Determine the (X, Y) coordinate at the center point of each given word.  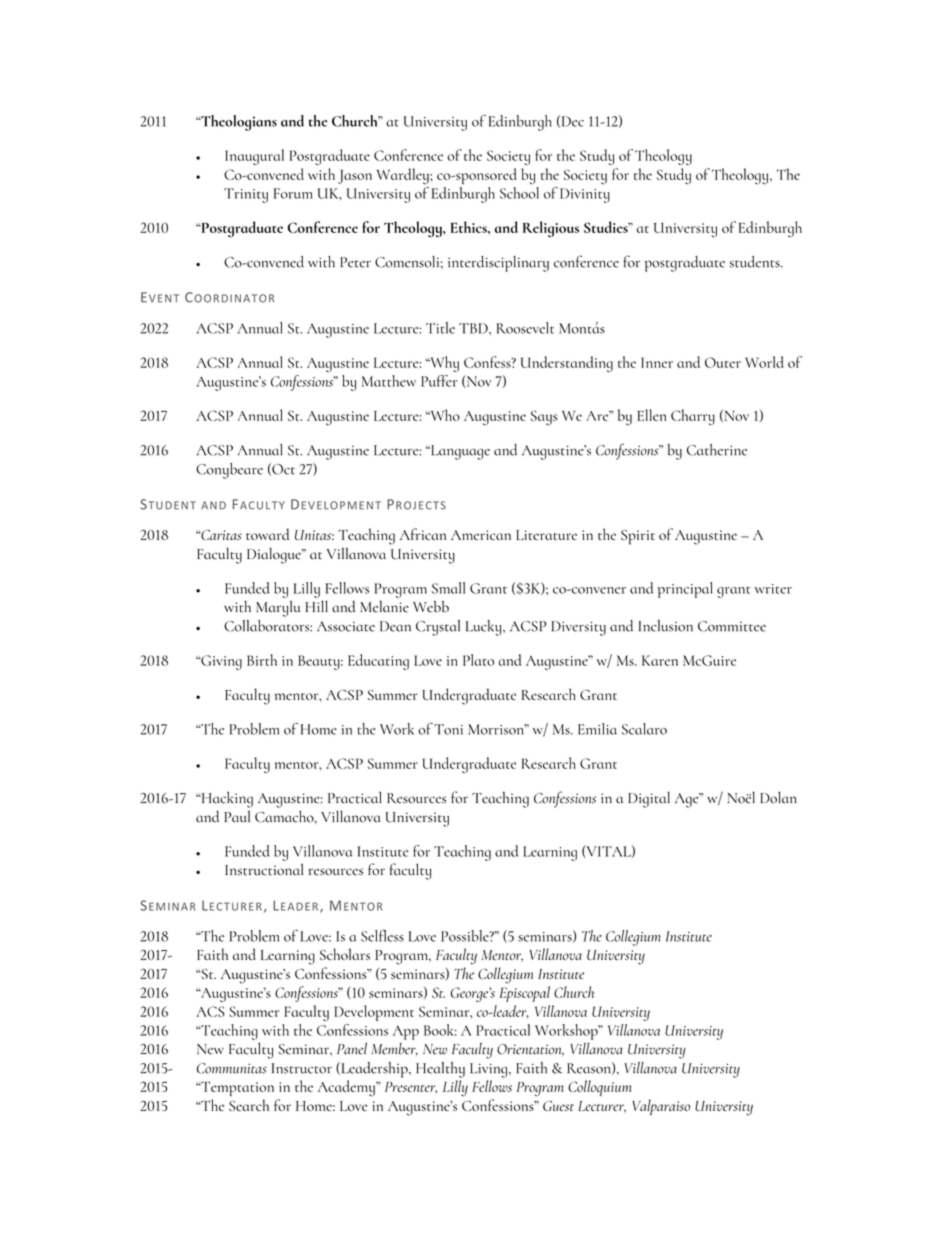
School (519, 193)
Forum (293, 193)
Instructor (302, 1068)
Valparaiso (661, 1107)
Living (488, 1070)
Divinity (585, 195)
